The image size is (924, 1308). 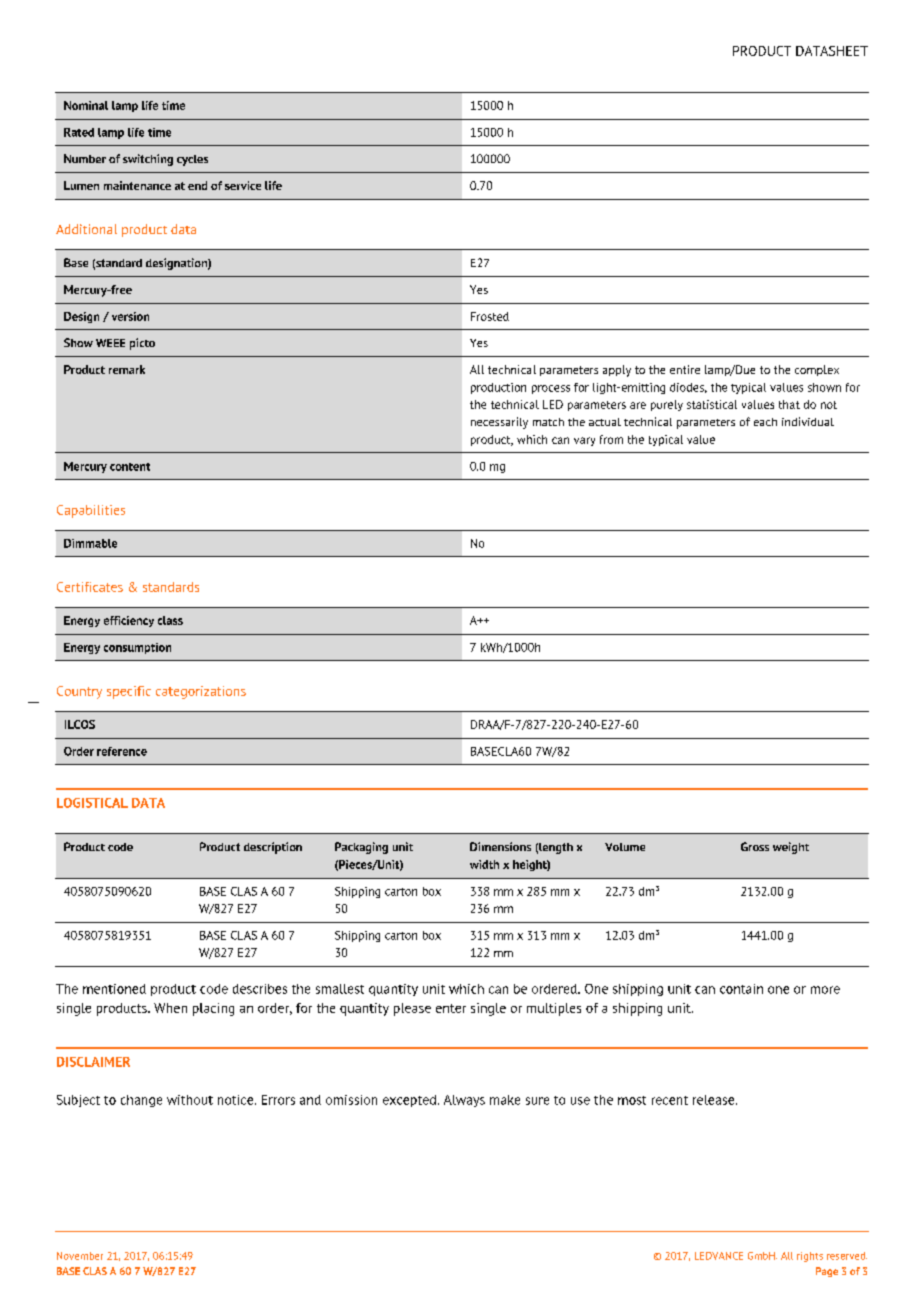 What do you see at coordinates (130, 467) in the image?
I see `content` at bounding box center [130, 467].
